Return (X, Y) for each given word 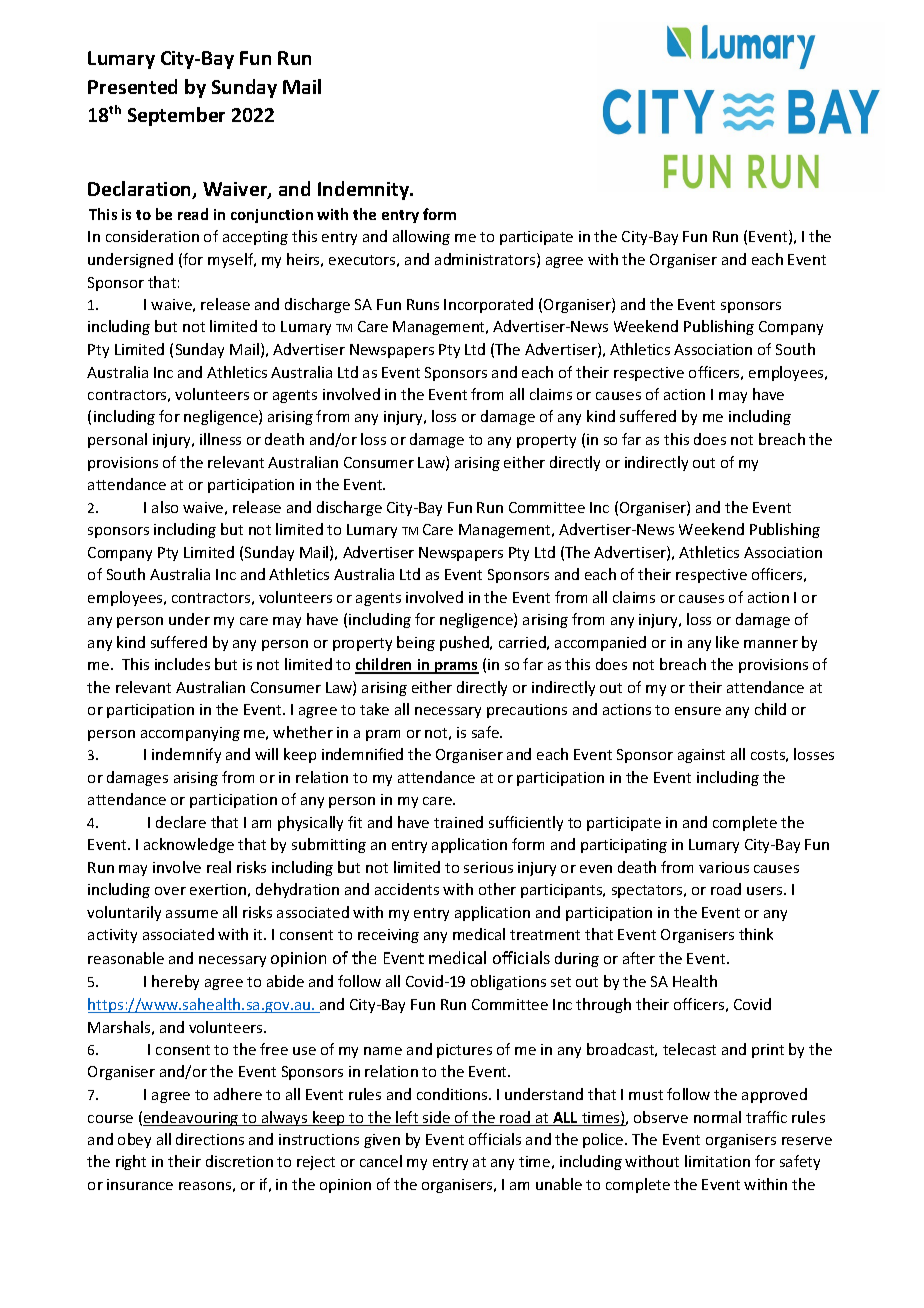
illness (220, 439)
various (724, 867)
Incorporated (488, 305)
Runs (423, 304)
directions (210, 1139)
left (407, 1118)
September (176, 116)
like (727, 642)
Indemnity (365, 190)
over (170, 891)
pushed (465, 643)
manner (771, 644)
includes (182, 664)
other (497, 889)
